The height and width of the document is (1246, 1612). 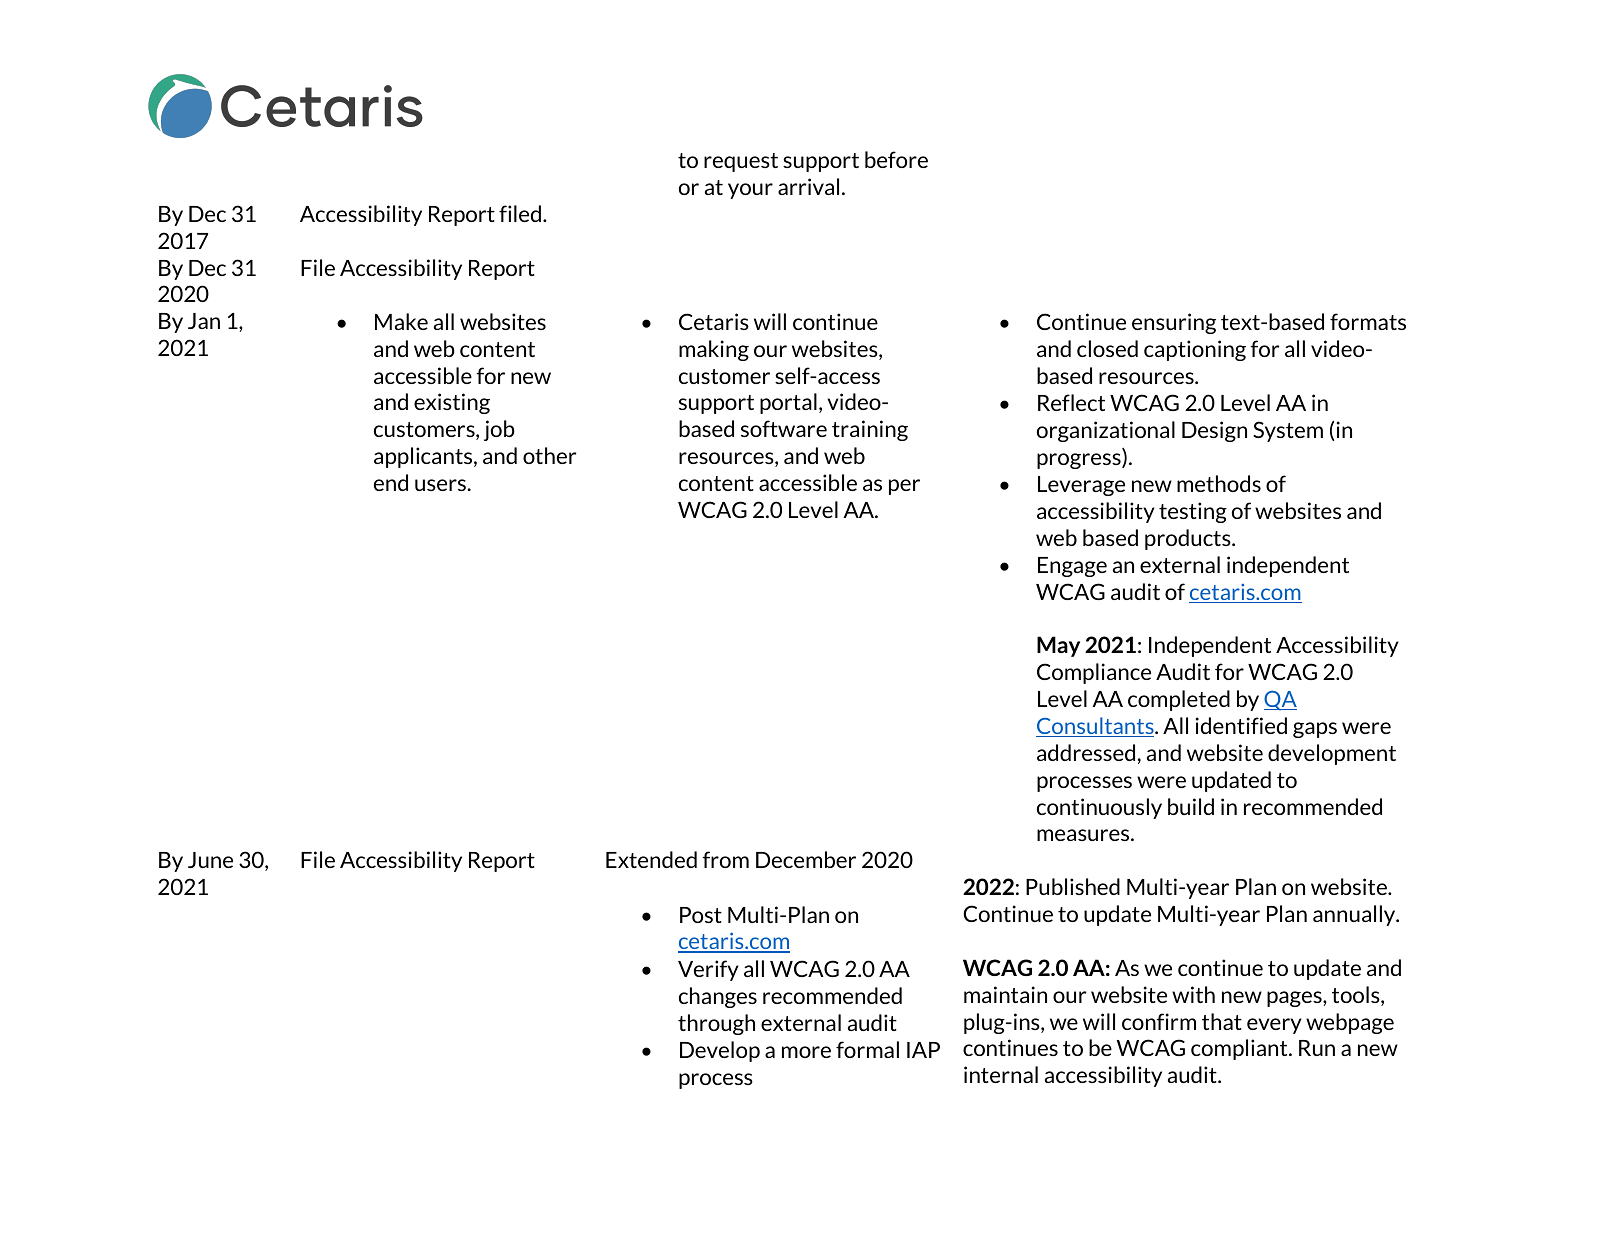 I want to click on making, so click(x=714, y=350).
